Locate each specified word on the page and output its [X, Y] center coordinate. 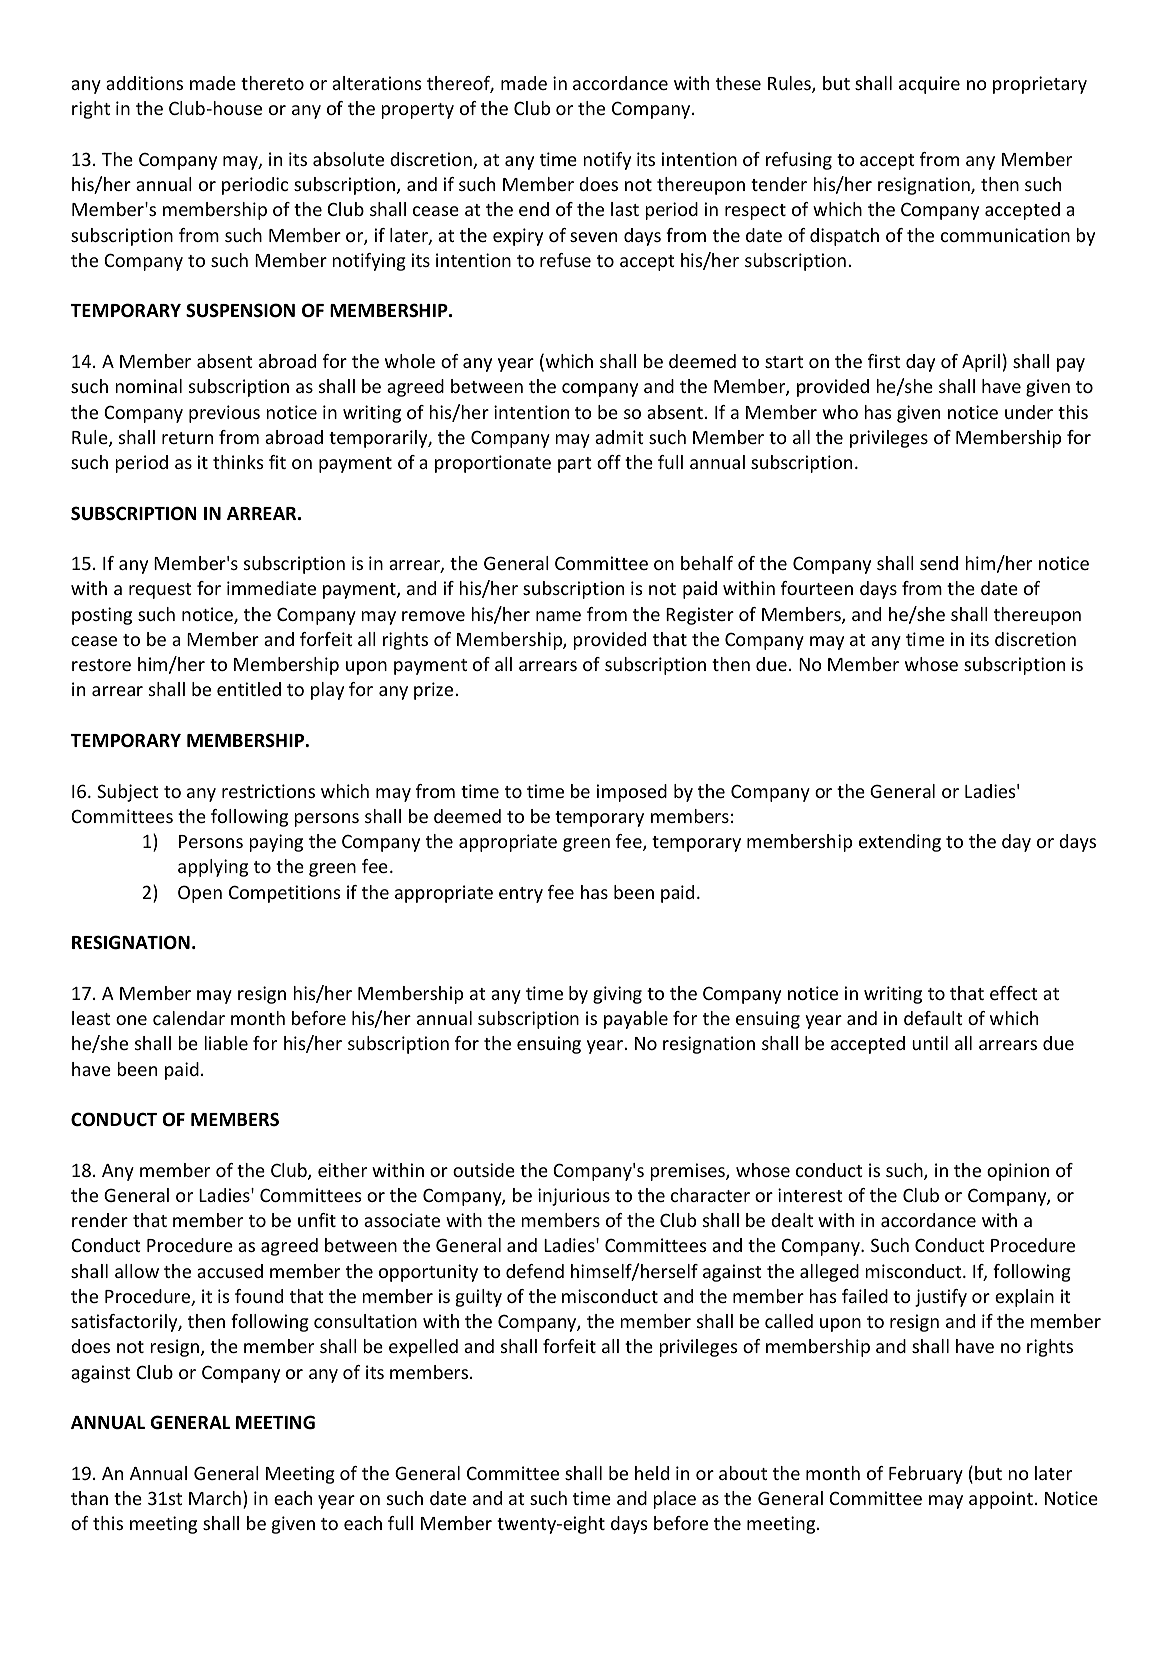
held [652, 1473]
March [215, 1498]
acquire [929, 85]
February [926, 1475]
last [625, 209]
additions [144, 83]
